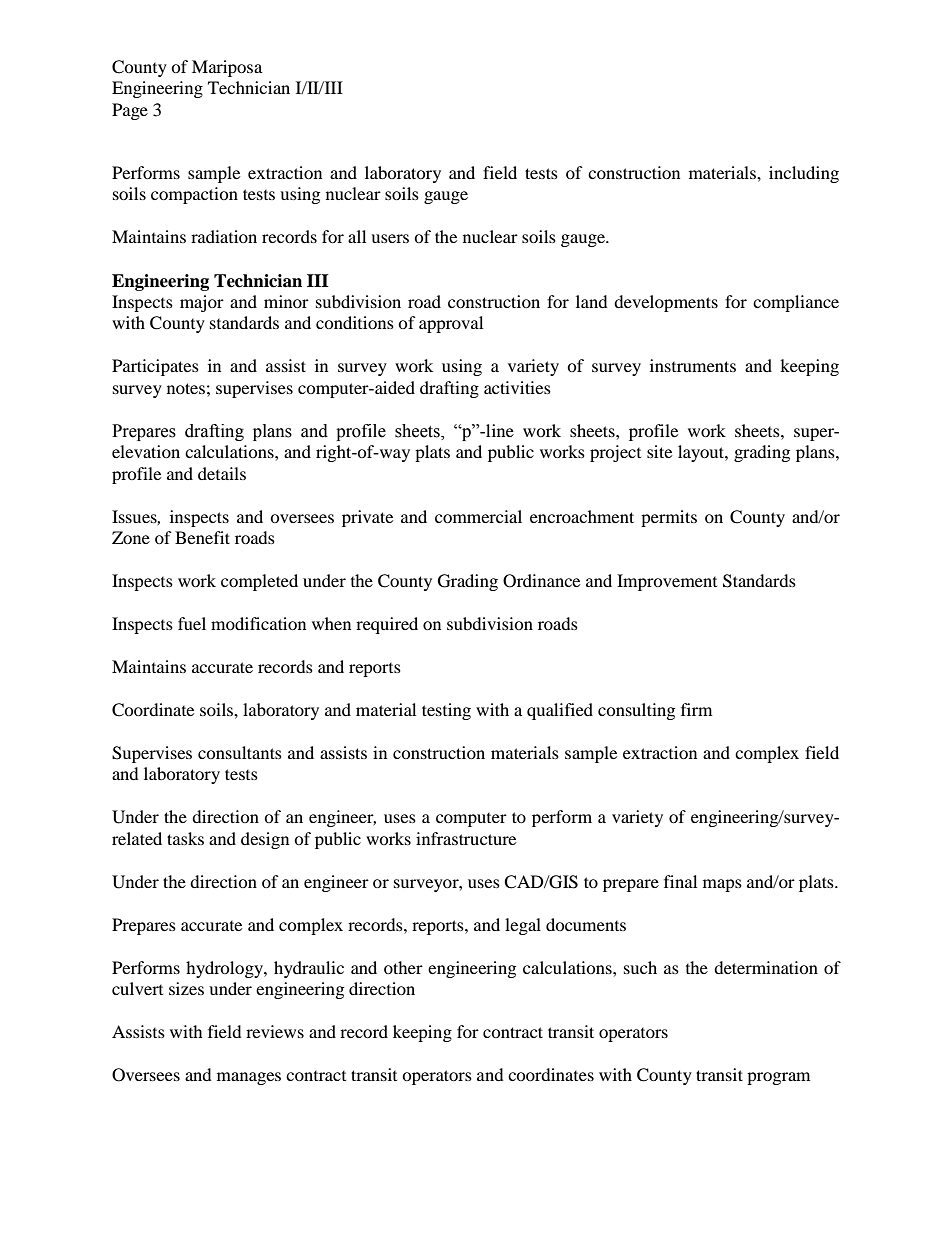 The height and width of the document is (1233, 952). I want to click on manages, so click(249, 1078).
